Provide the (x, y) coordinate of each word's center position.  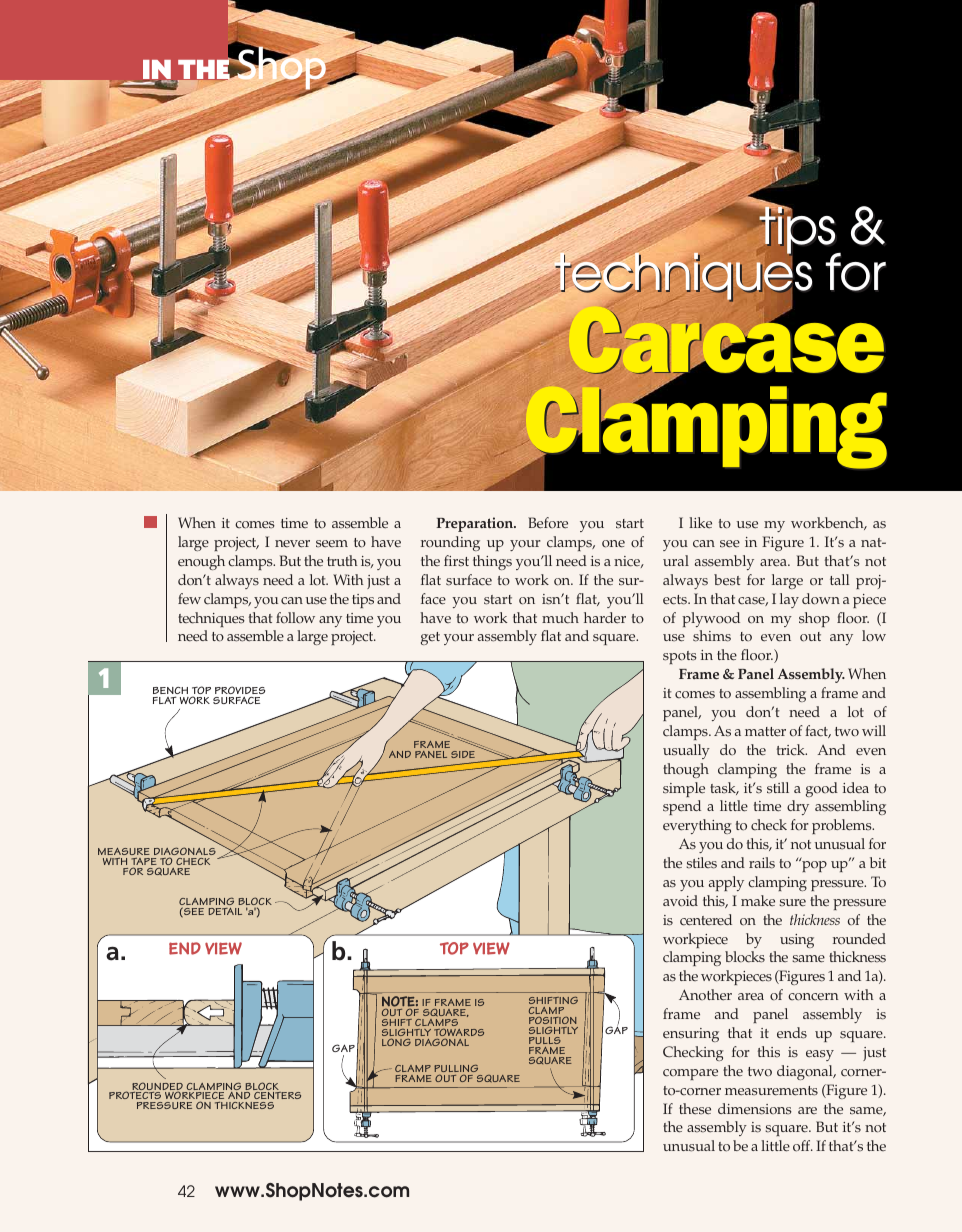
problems (843, 826)
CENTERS (277, 1097)
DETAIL (225, 911)
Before (548, 523)
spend (682, 807)
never (292, 544)
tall (840, 579)
